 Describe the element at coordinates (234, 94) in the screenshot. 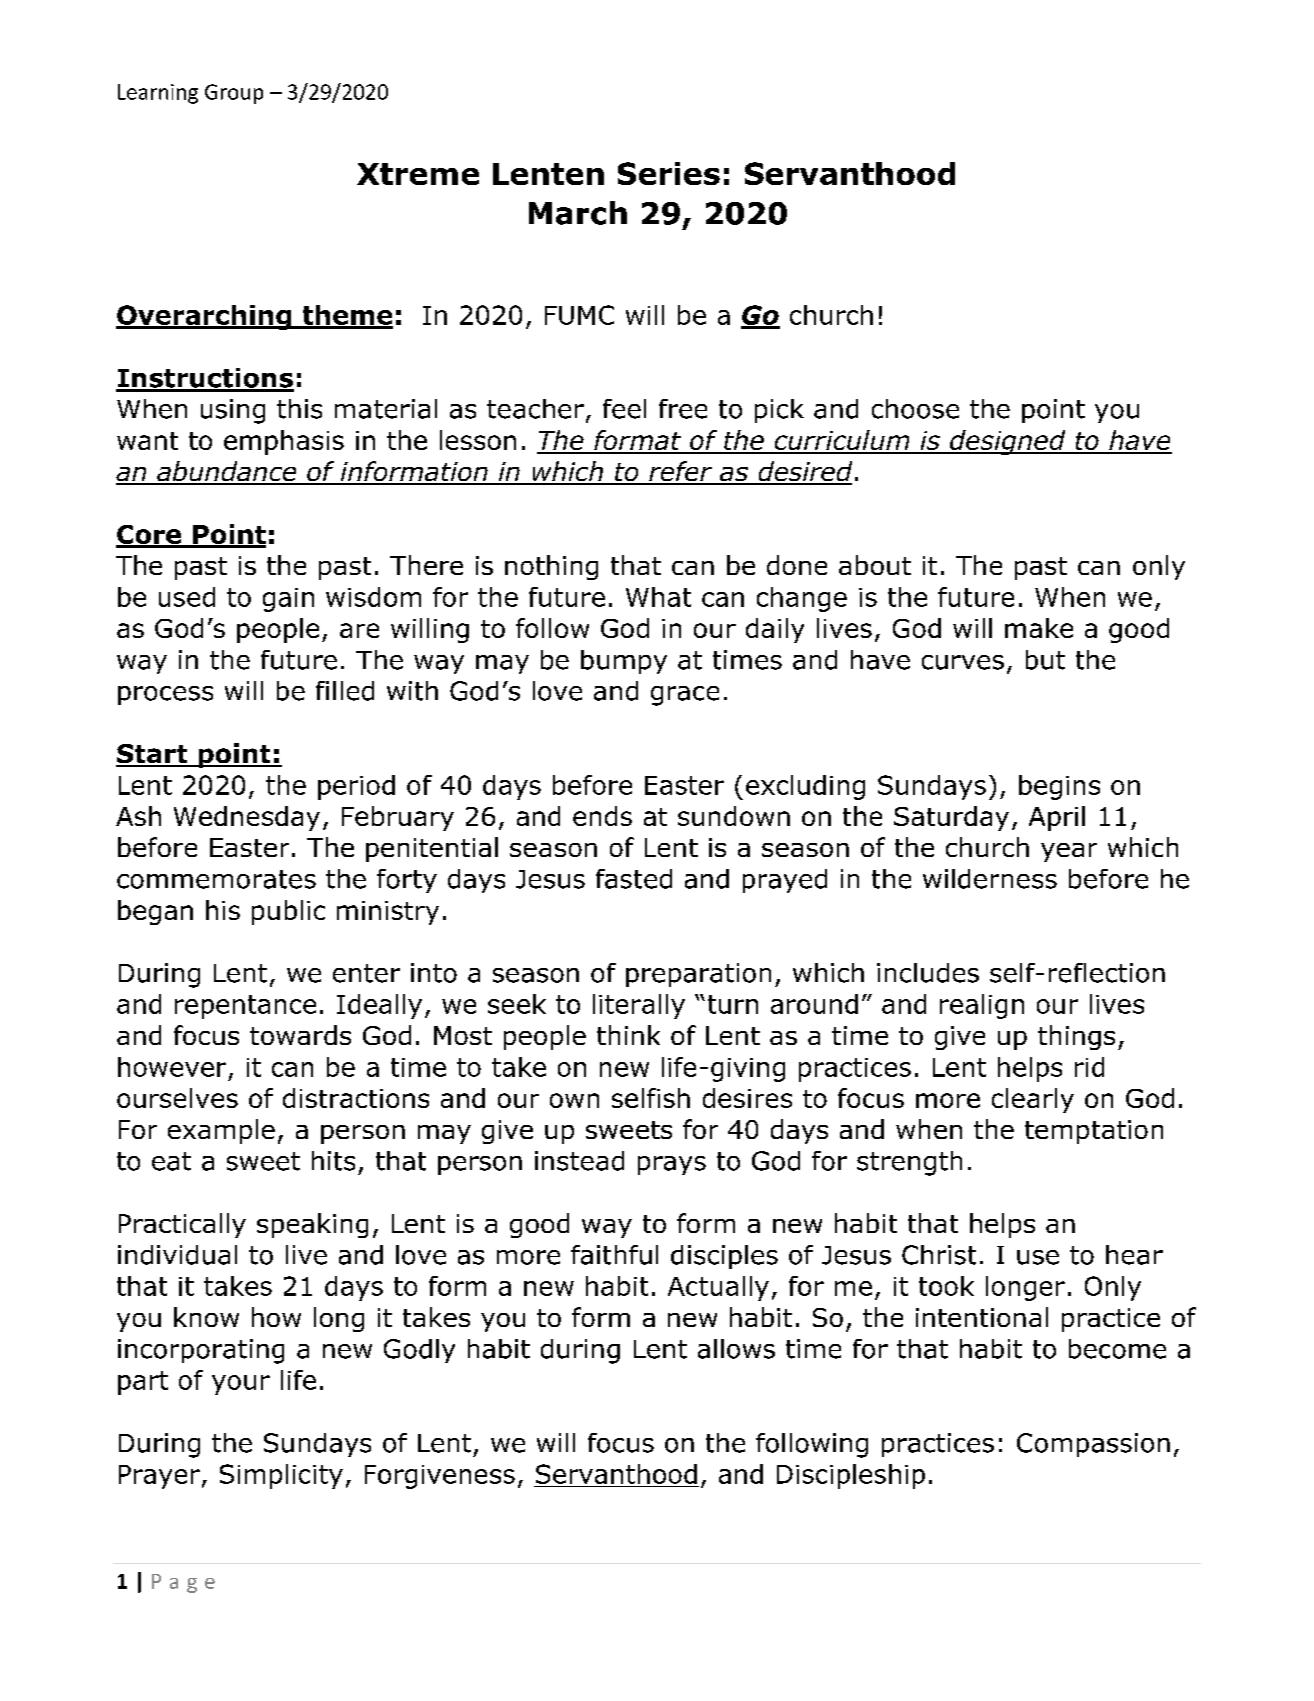

I see `Group` at that location.
